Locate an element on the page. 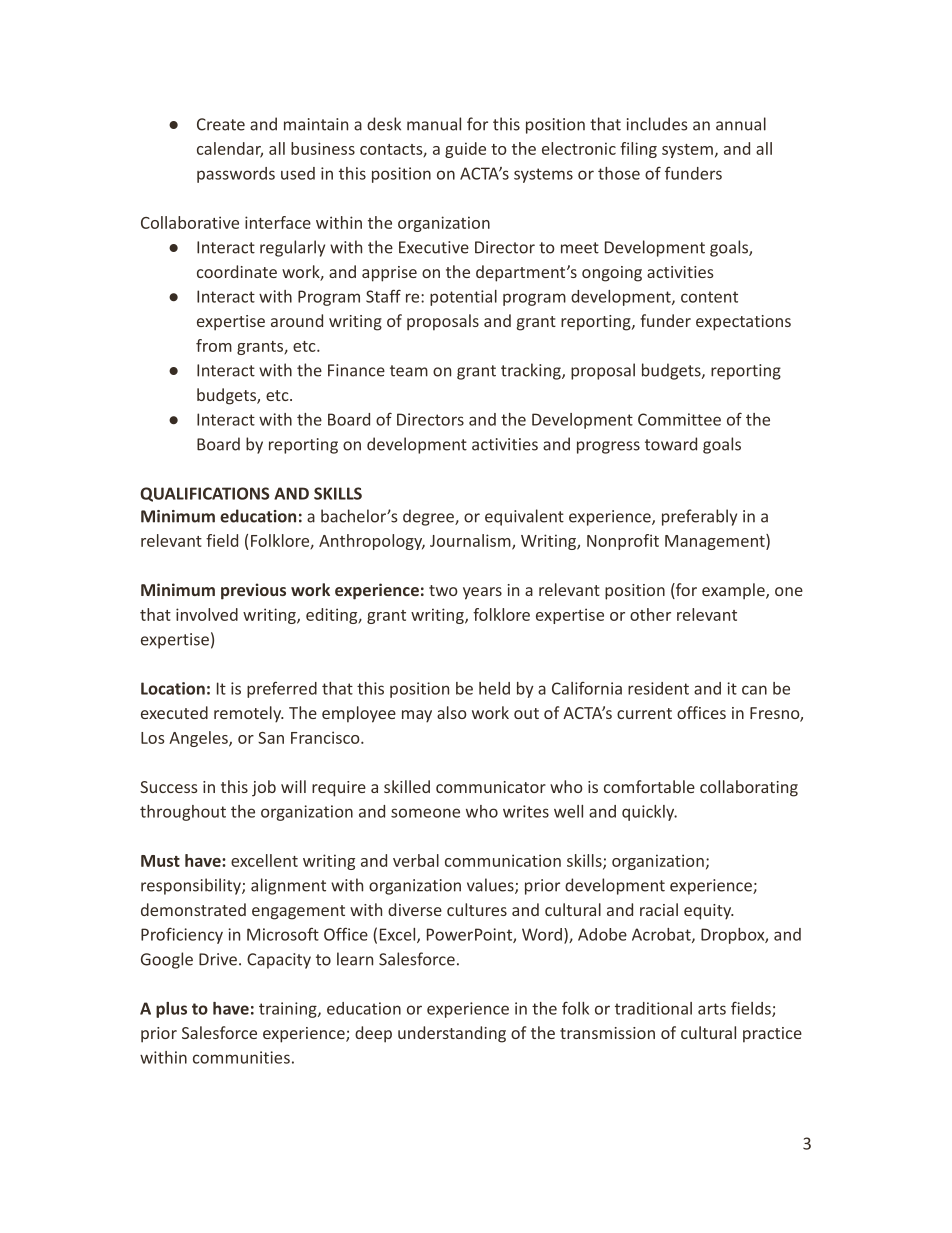 This image has width=952, height=1233. degree is located at coordinates (429, 517).
